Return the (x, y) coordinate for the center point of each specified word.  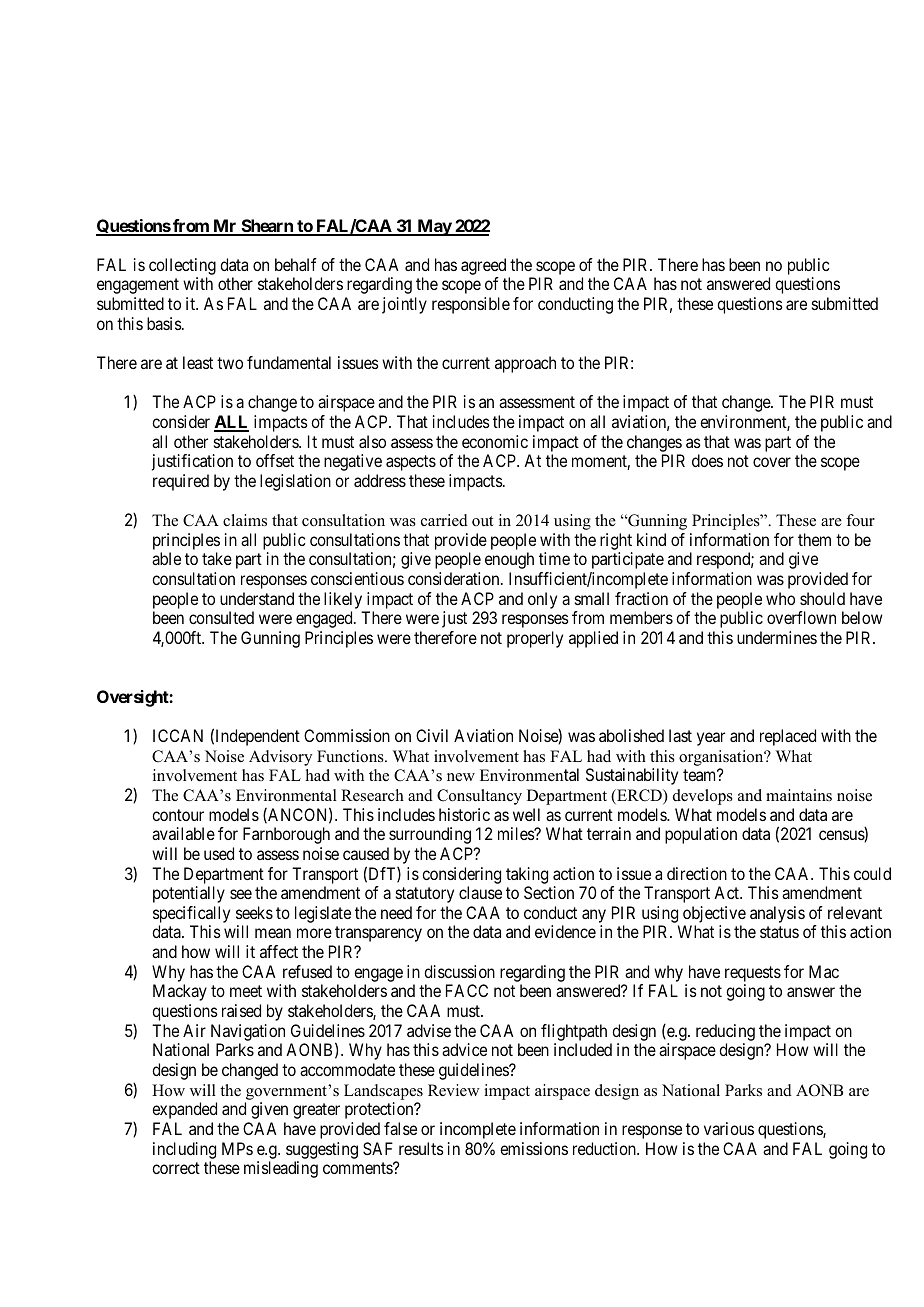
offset (275, 460)
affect (279, 951)
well (526, 814)
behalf (296, 264)
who (780, 598)
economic (495, 441)
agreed (483, 268)
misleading (281, 1169)
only (542, 600)
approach (525, 364)
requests (753, 974)
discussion (459, 971)
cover (772, 462)
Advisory (280, 758)
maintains (799, 795)
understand (257, 598)
